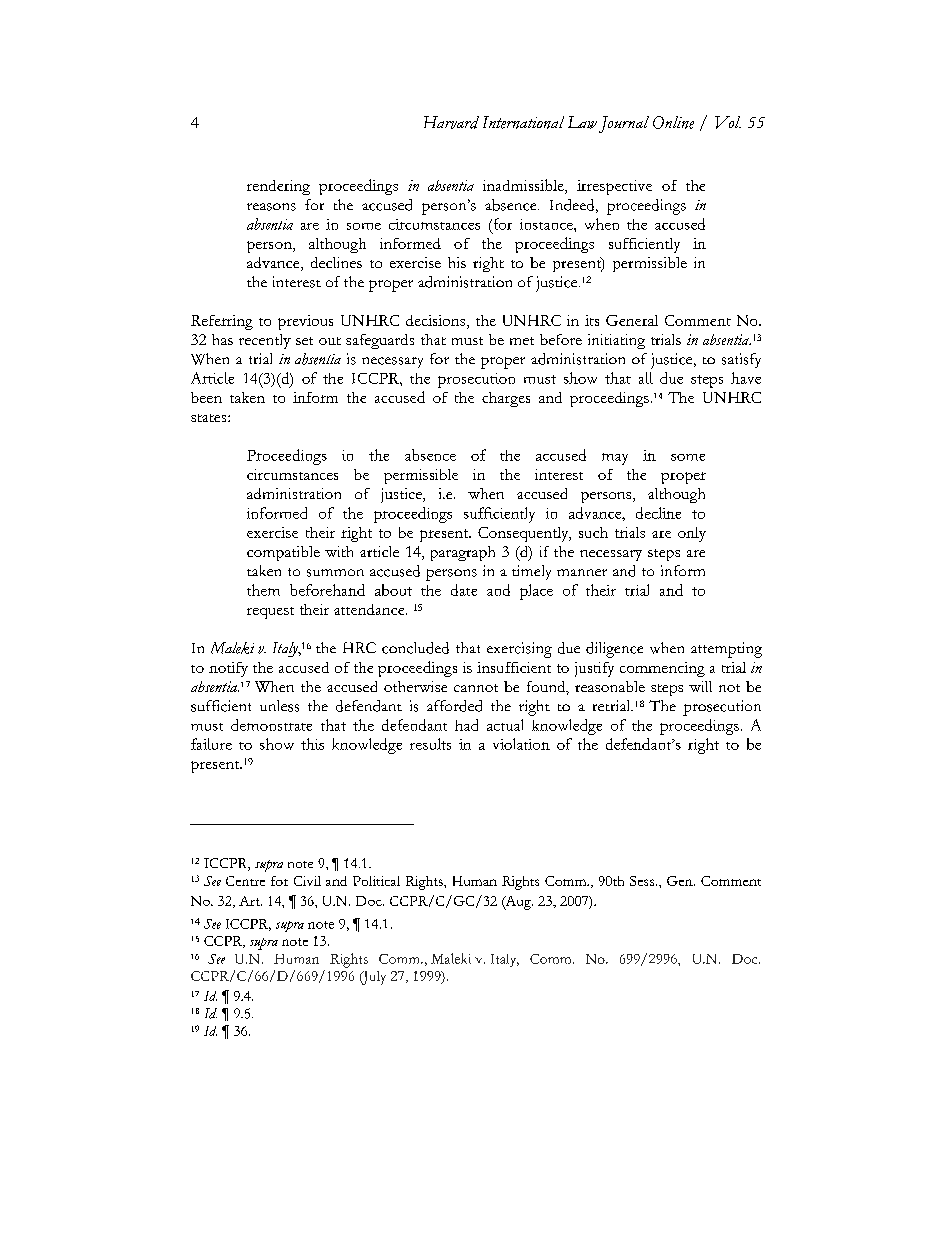 This page has width=952, height=1233. What do you see at coordinates (524, 534) in the page?
I see `Consequently` at bounding box center [524, 534].
